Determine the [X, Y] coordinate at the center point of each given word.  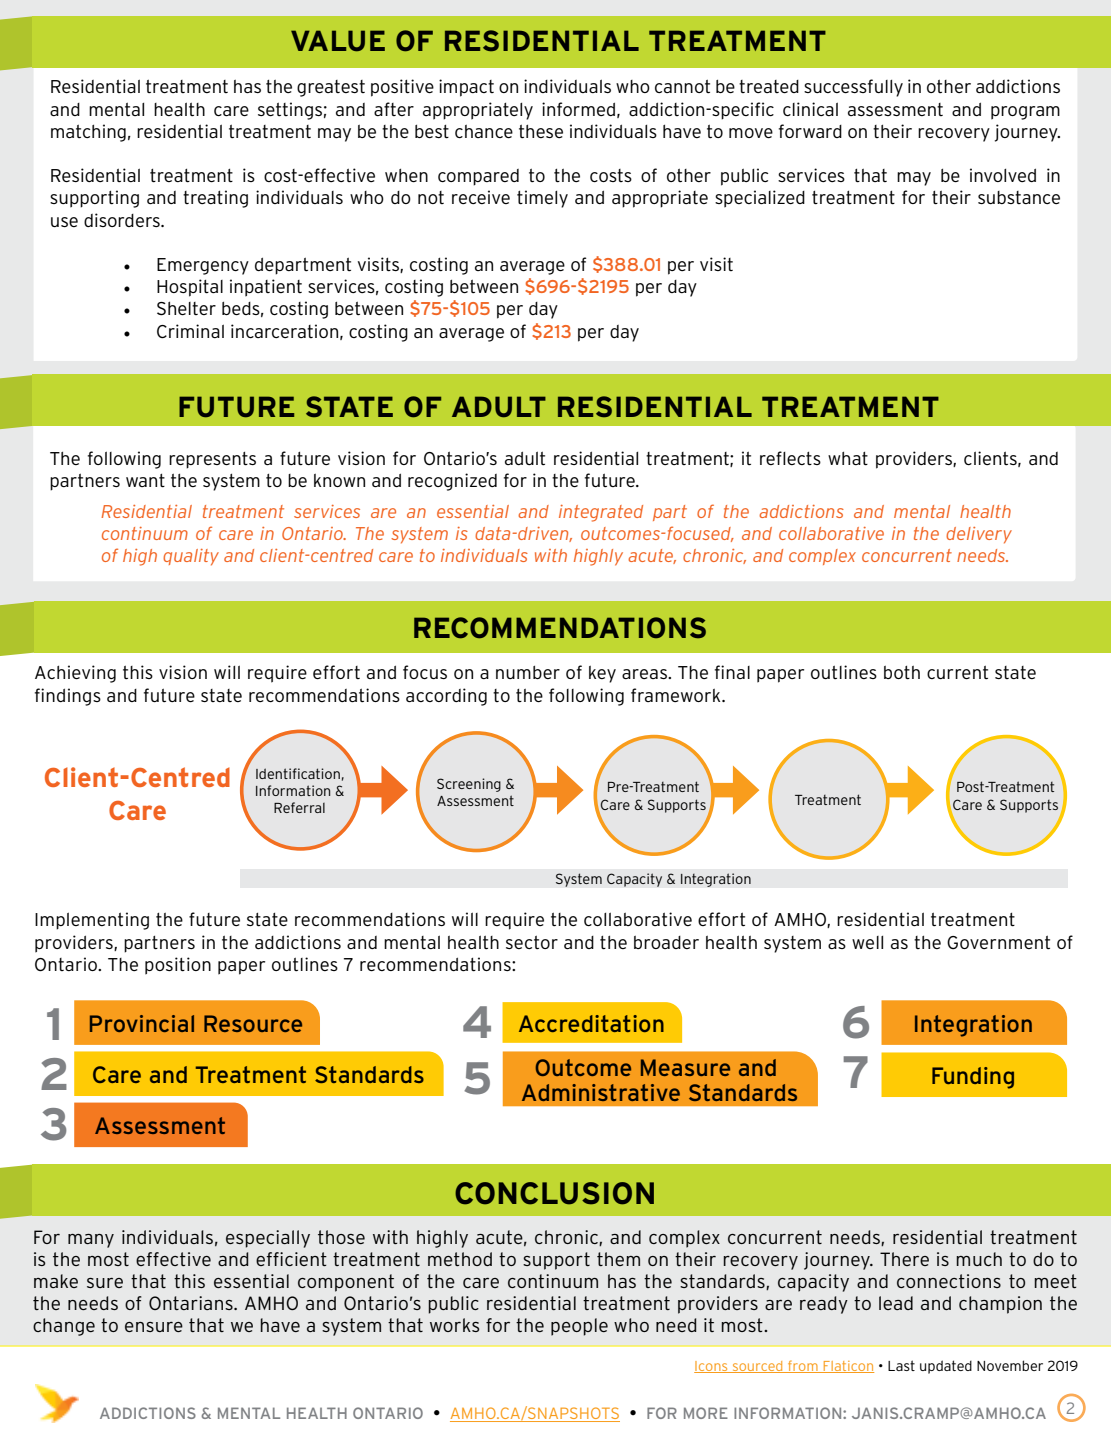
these [541, 131]
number [528, 672]
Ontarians [192, 1303]
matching [88, 133]
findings [68, 697]
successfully [853, 88]
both [902, 672]
